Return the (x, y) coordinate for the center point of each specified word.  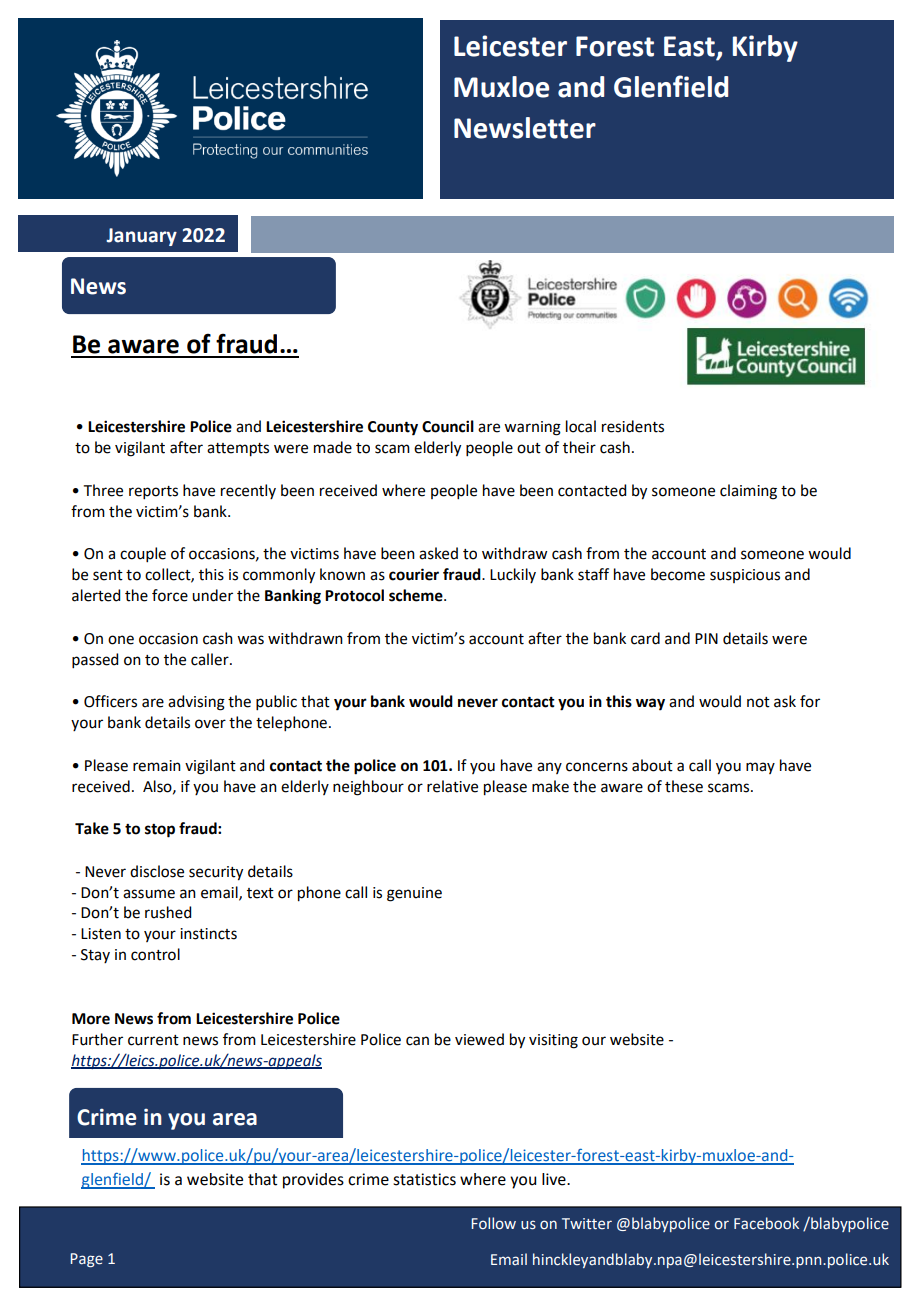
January (141, 237)
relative (452, 786)
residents (633, 426)
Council (448, 426)
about (652, 765)
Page (86, 1260)
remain (157, 766)
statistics (424, 1179)
